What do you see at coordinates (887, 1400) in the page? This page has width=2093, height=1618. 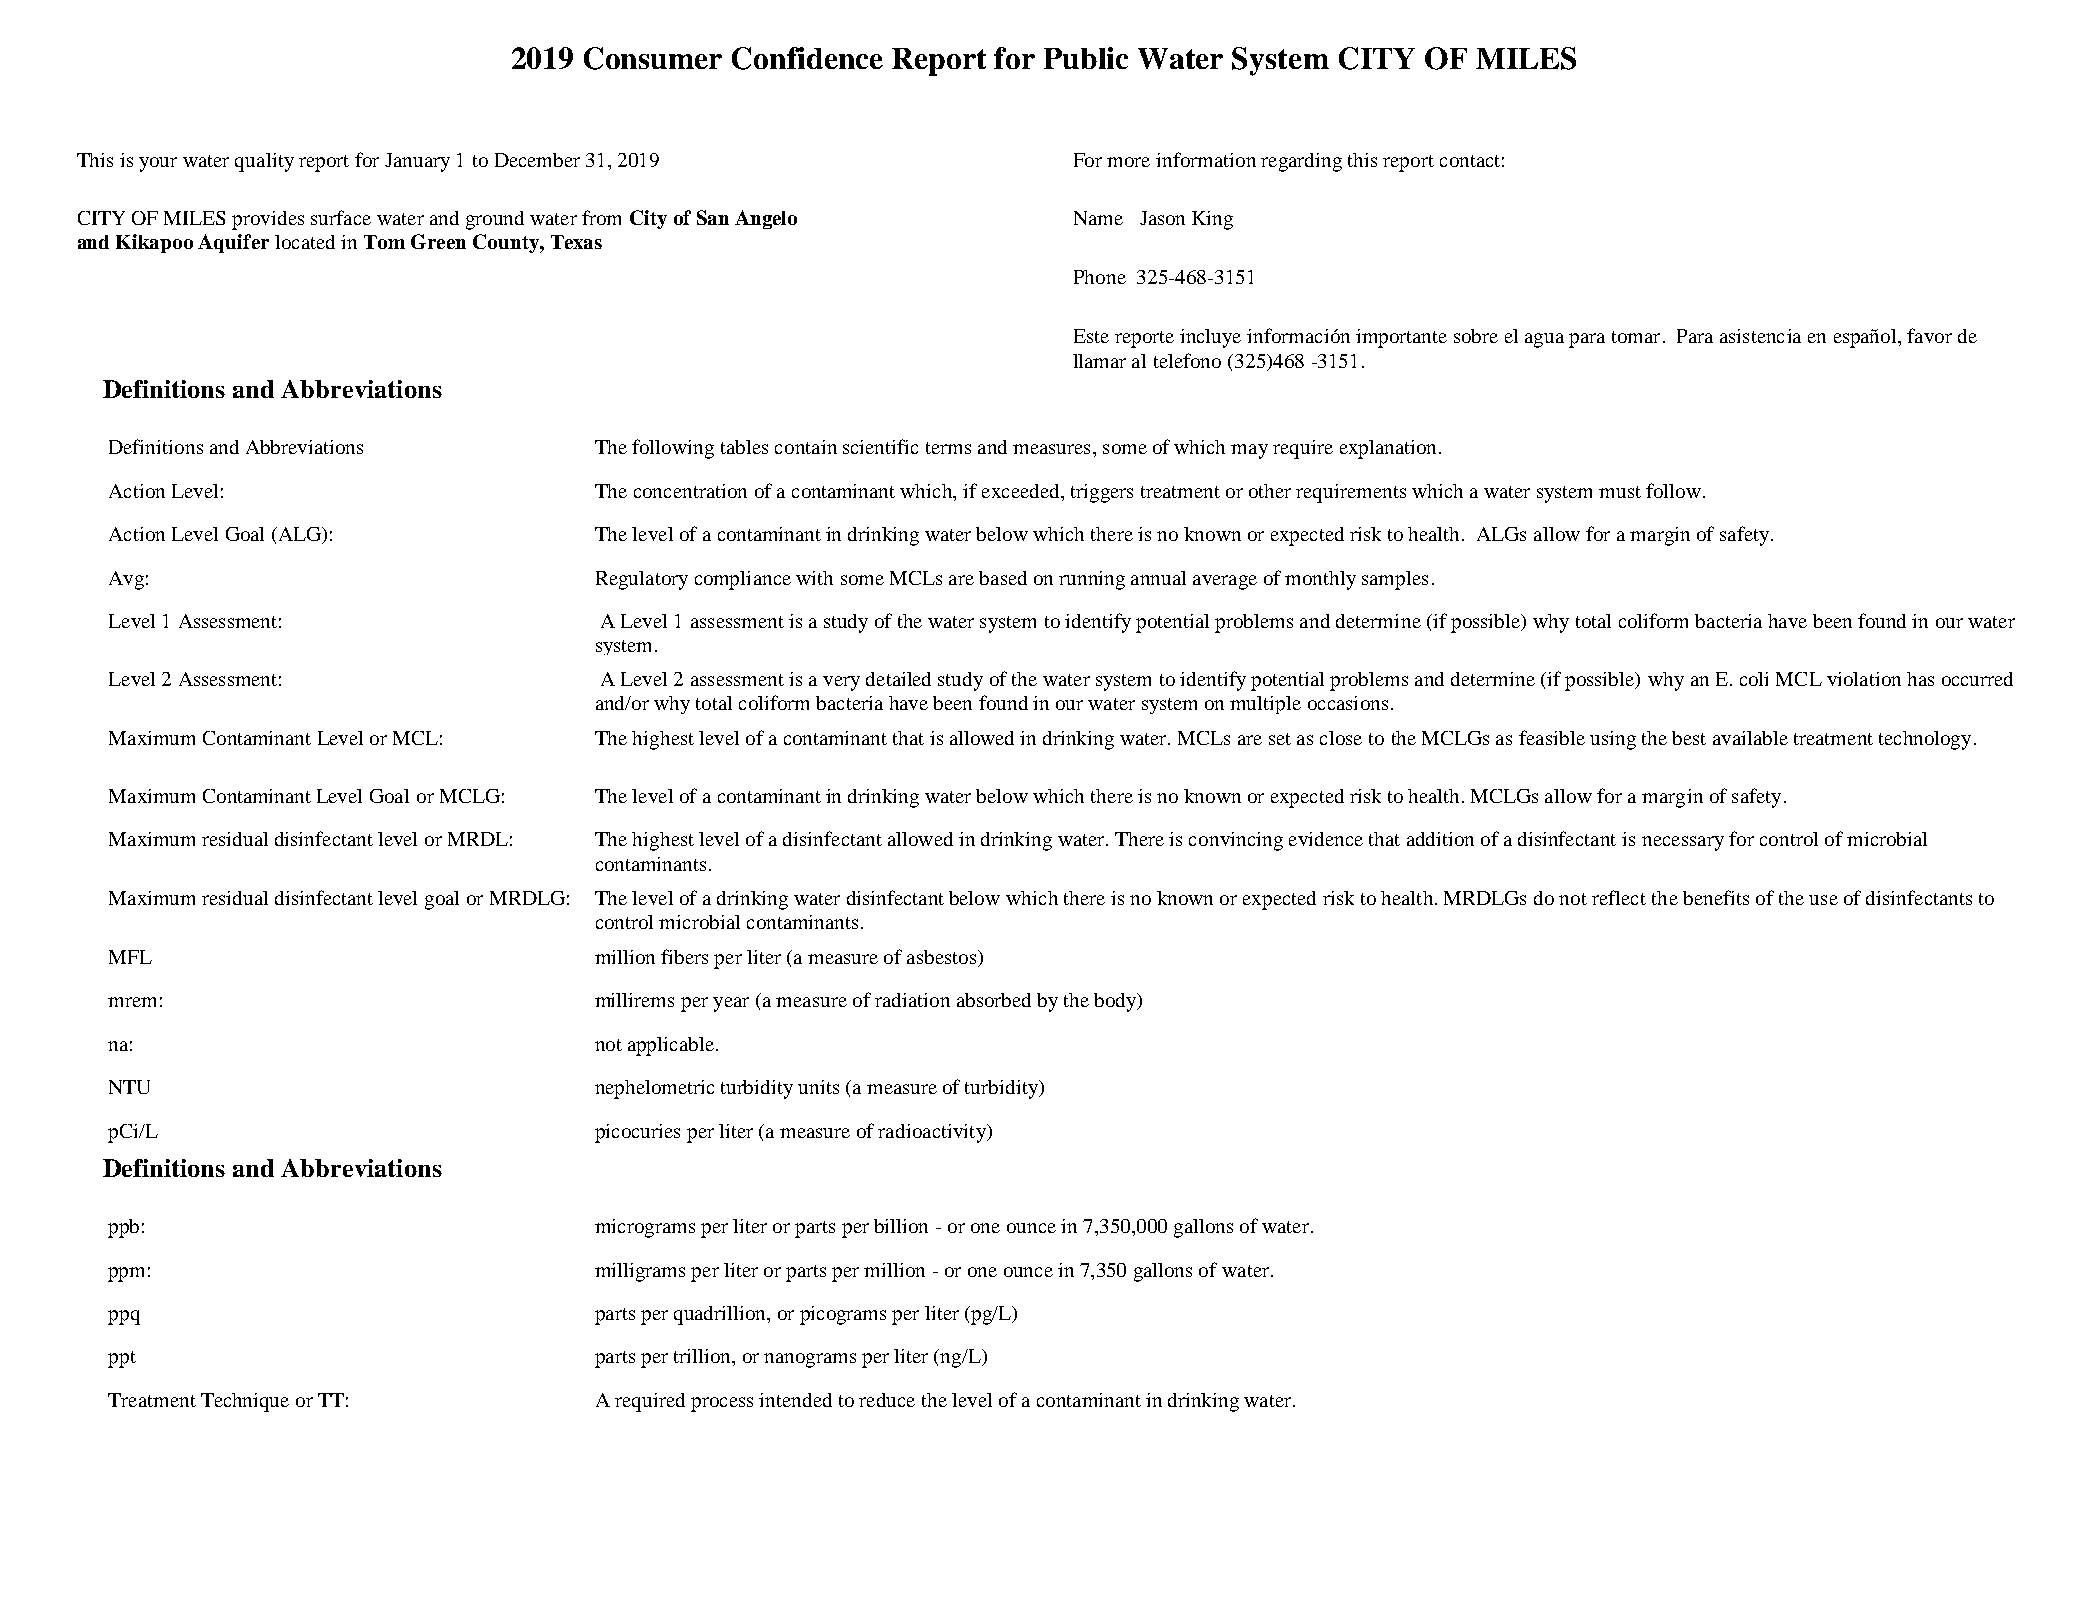 I see `reduce` at bounding box center [887, 1400].
